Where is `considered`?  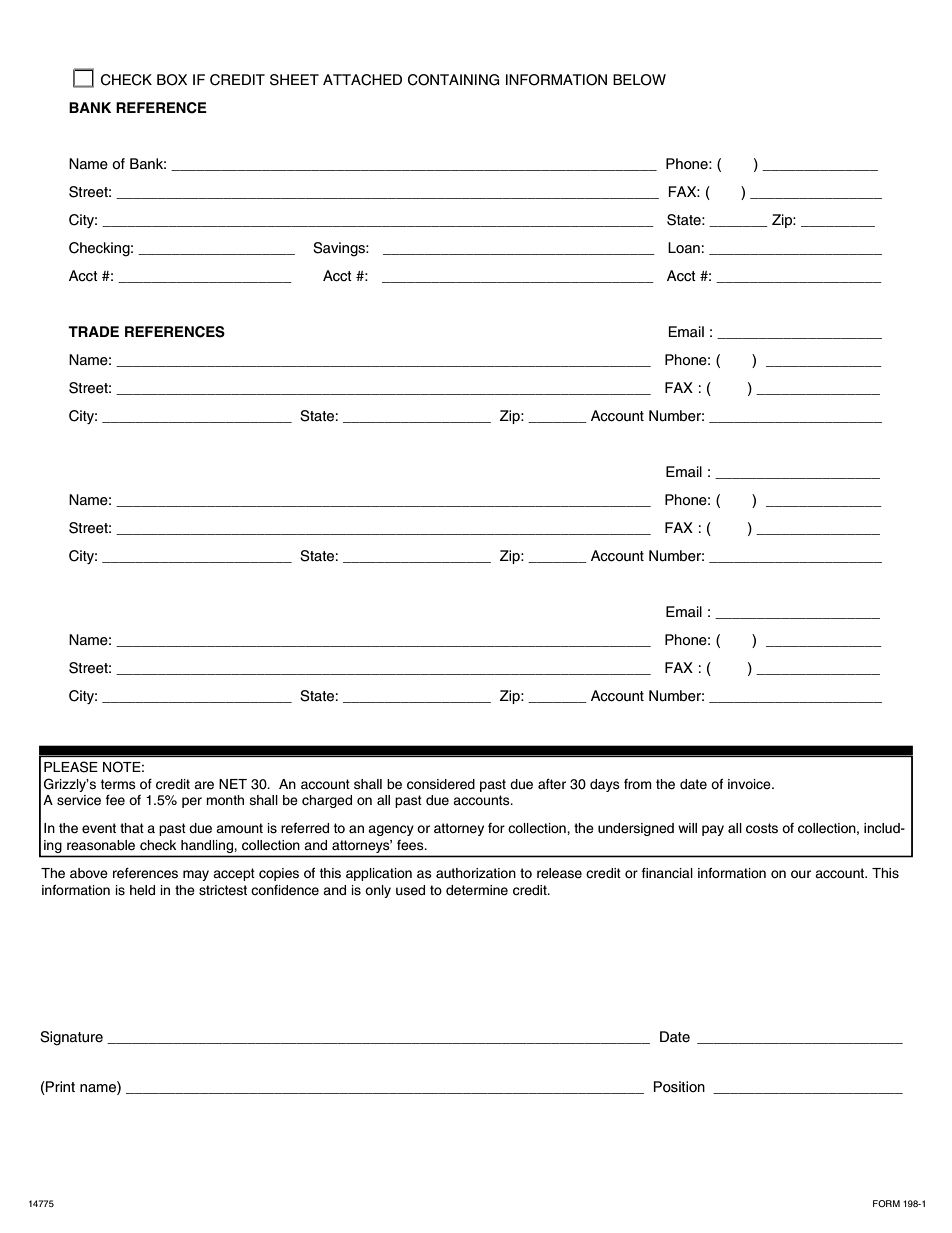
considered is located at coordinates (441, 784).
